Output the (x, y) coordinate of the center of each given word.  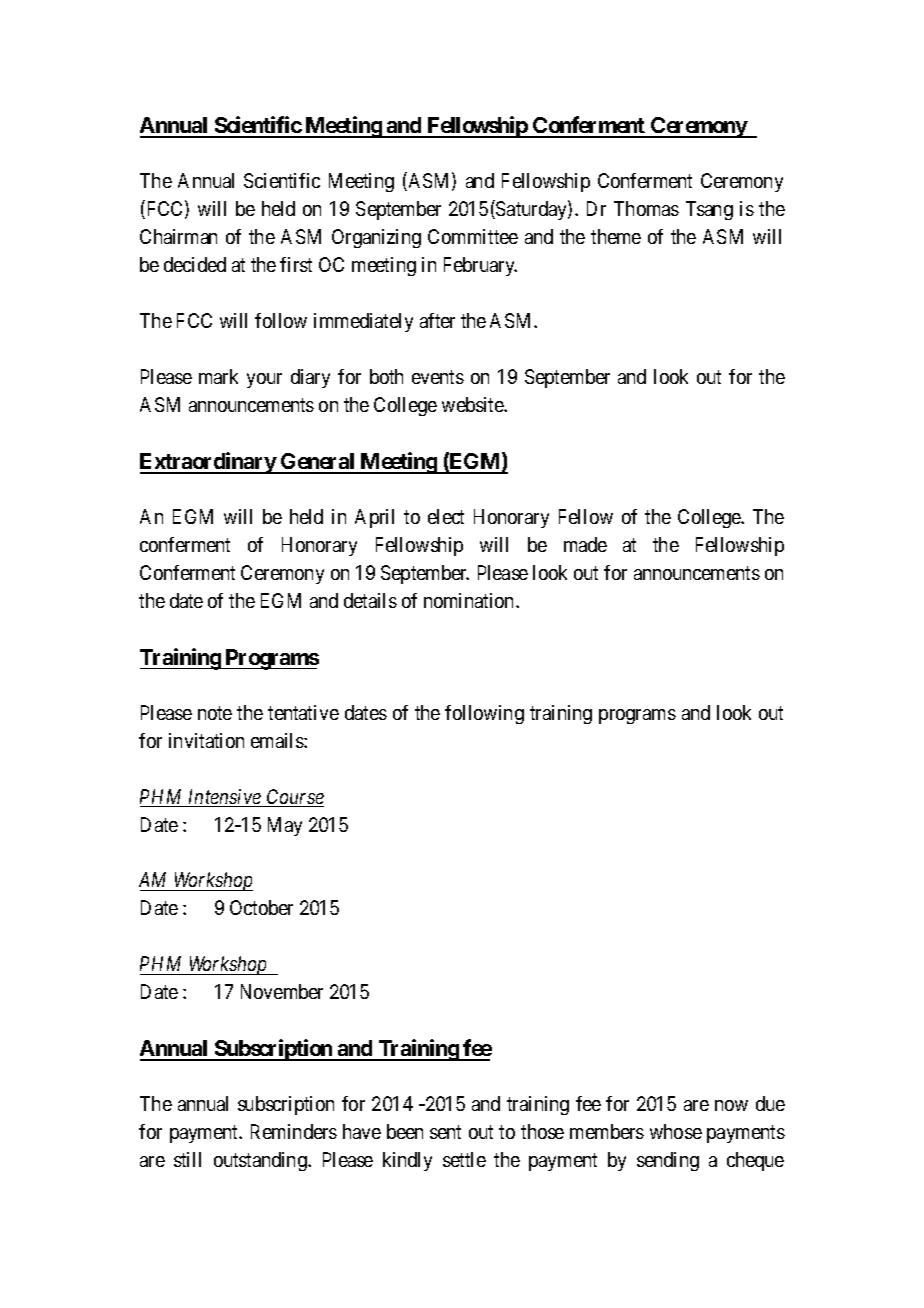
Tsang (709, 210)
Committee (473, 236)
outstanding (261, 1161)
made (585, 544)
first (296, 264)
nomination (470, 600)
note (215, 713)
